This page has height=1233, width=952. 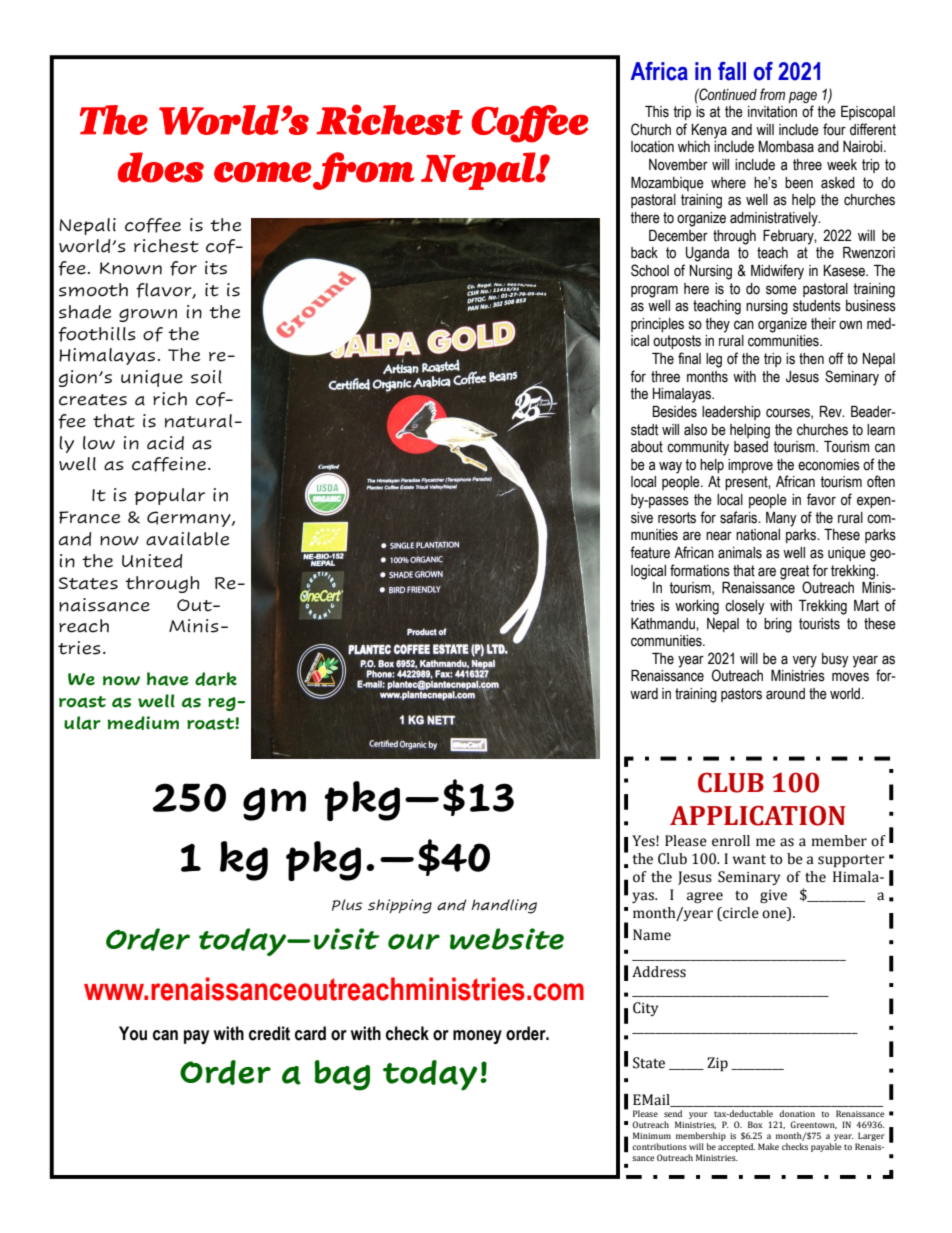 I want to click on credit, so click(x=269, y=1033).
